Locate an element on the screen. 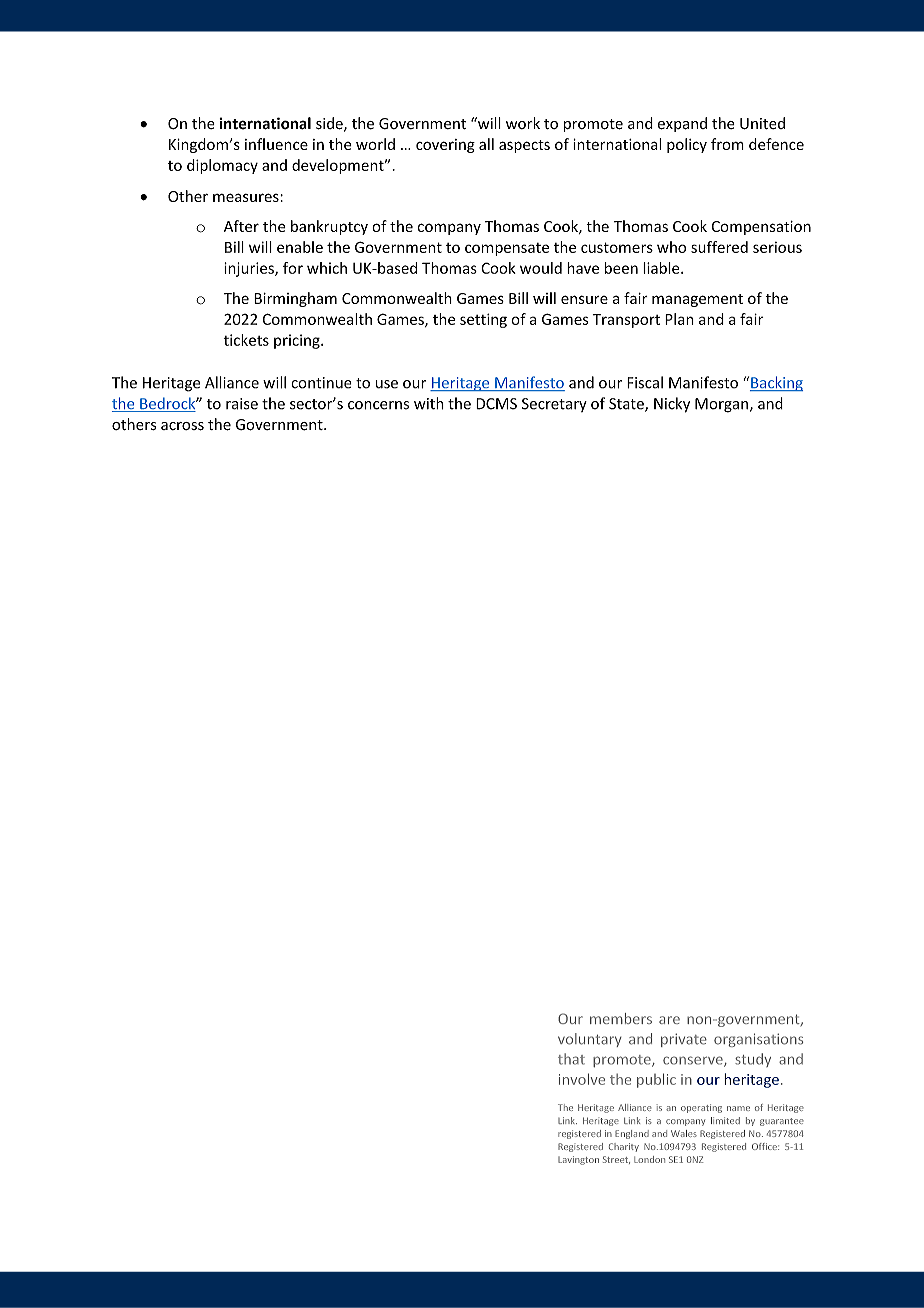 This screenshot has height=1308, width=924. influence is located at coordinates (276, 144).
